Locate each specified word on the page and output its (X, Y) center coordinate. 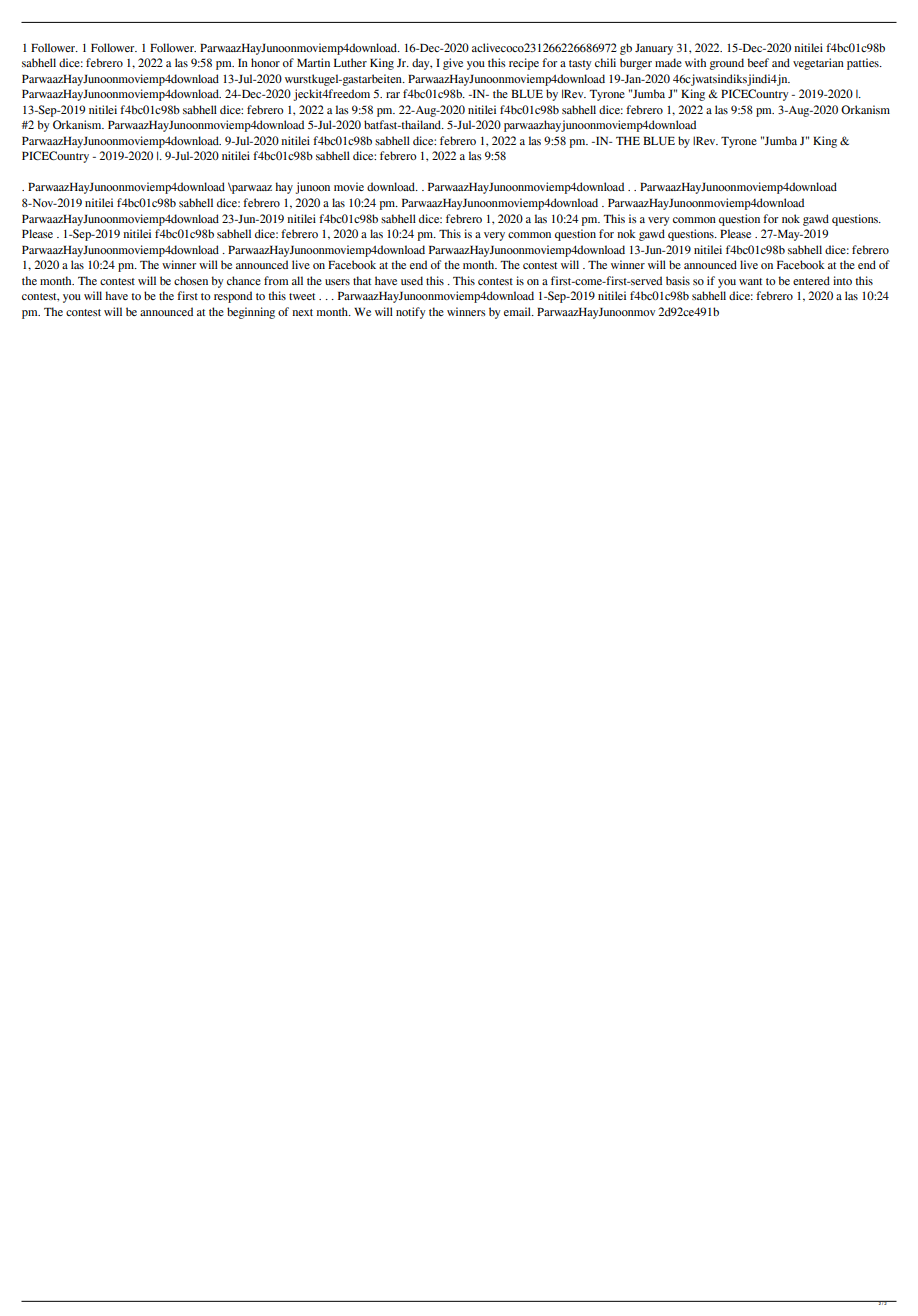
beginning (251, 313)
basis (678, 280)
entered (811, 280)
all (297, 280)
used (412, 280)
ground (726, 64)
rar (393, 95)
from (276, 280)
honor (265, 62)
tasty (580, 65)
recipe (524, 64)
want (750, 281)
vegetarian (818, 64)
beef (758, 62)
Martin (313, 62)
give (453, 64)
